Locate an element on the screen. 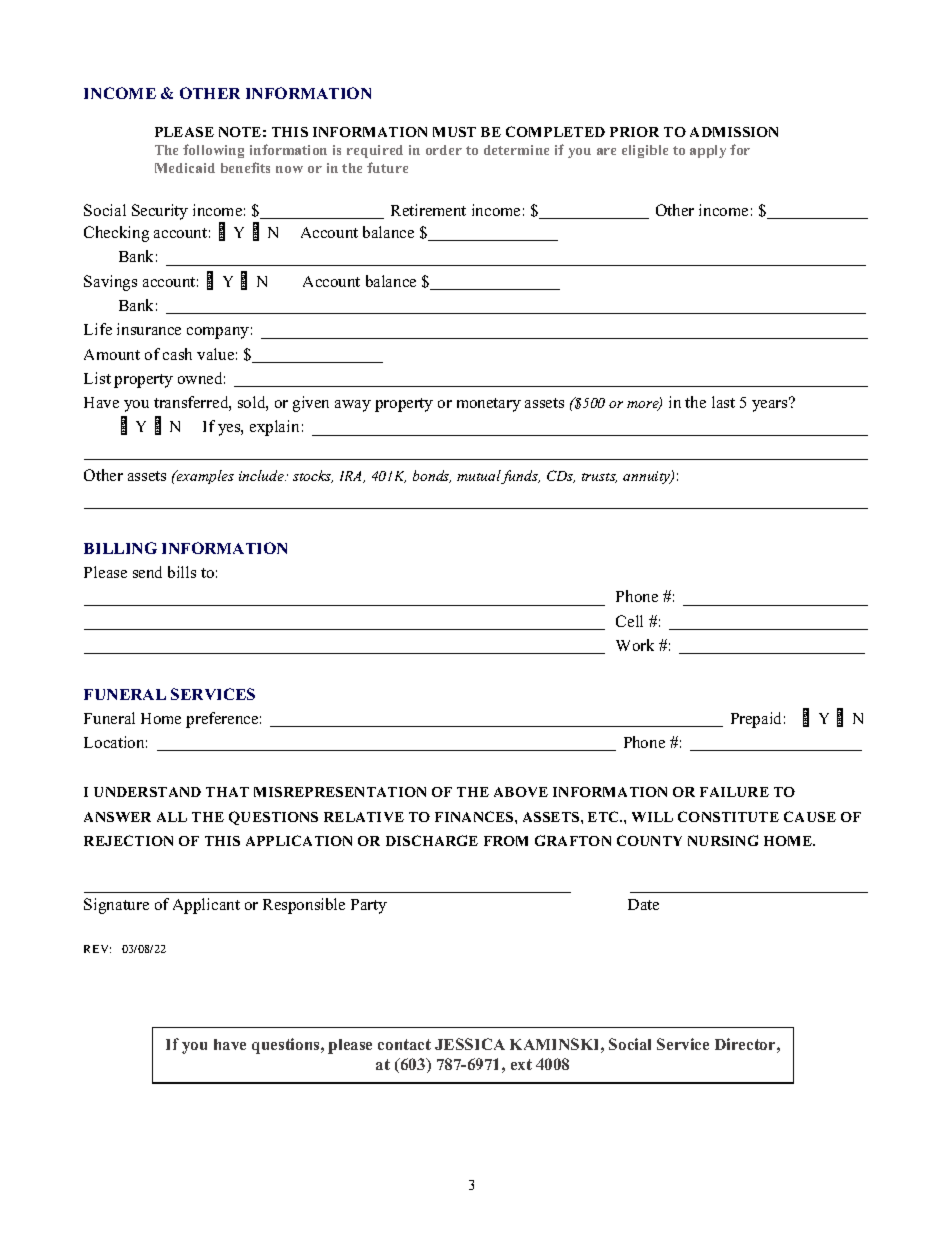 The image size is (952, 1233). ABOVE is located at coordinates (521, 792).
